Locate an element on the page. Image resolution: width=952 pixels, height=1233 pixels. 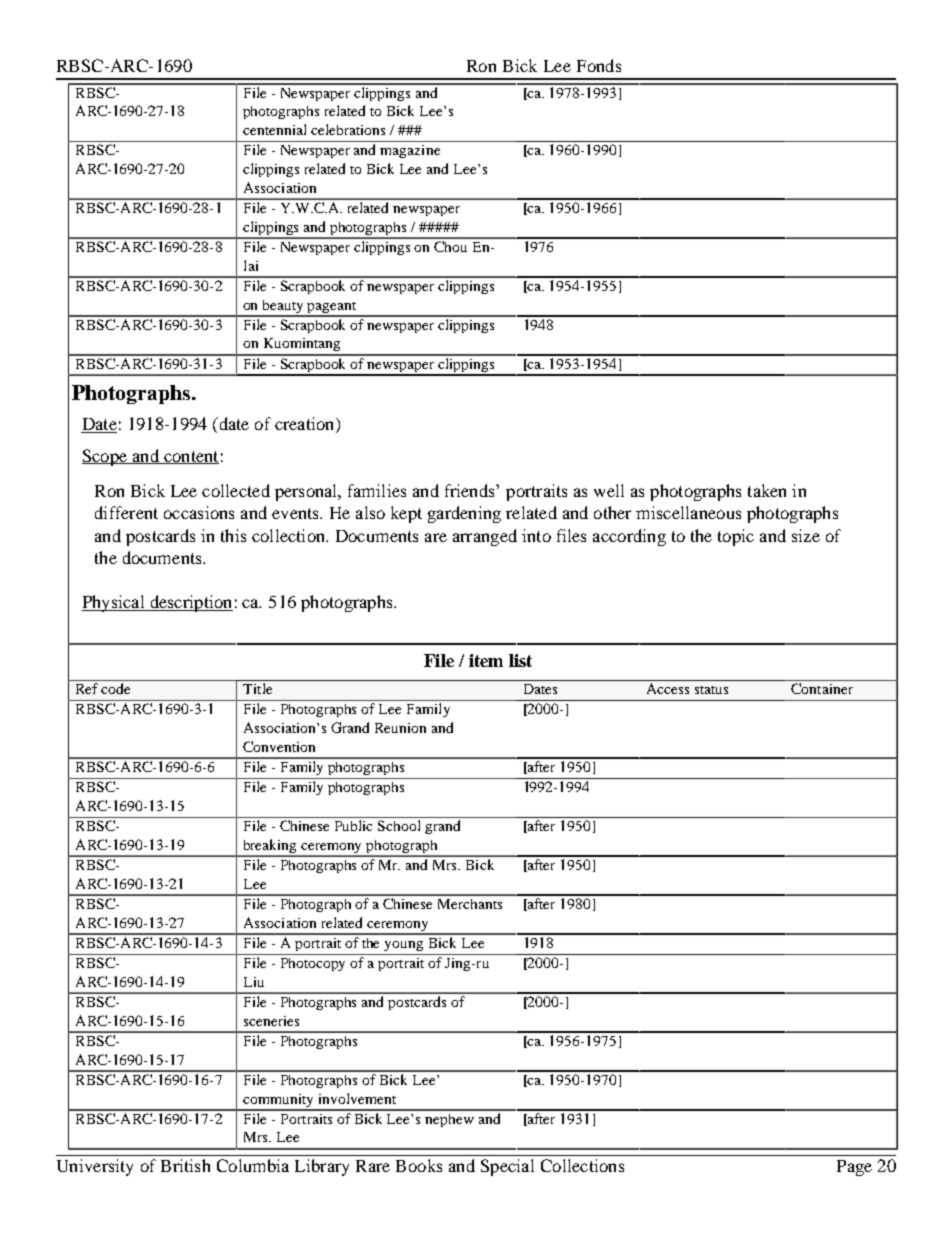
celebrations is located at coordinates (348, 129).
